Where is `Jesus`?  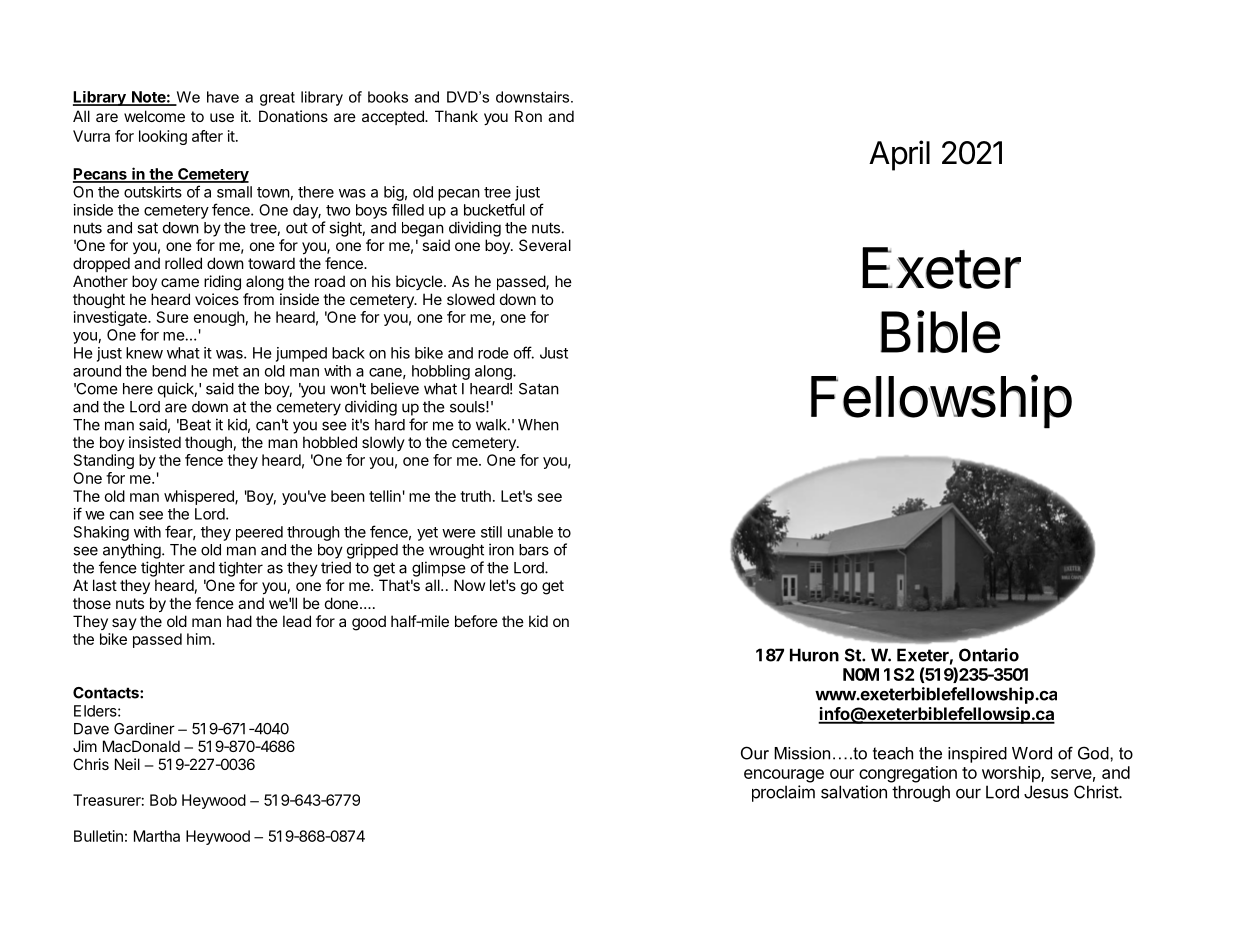
Jesus is located at coordinates (1046, 792).
